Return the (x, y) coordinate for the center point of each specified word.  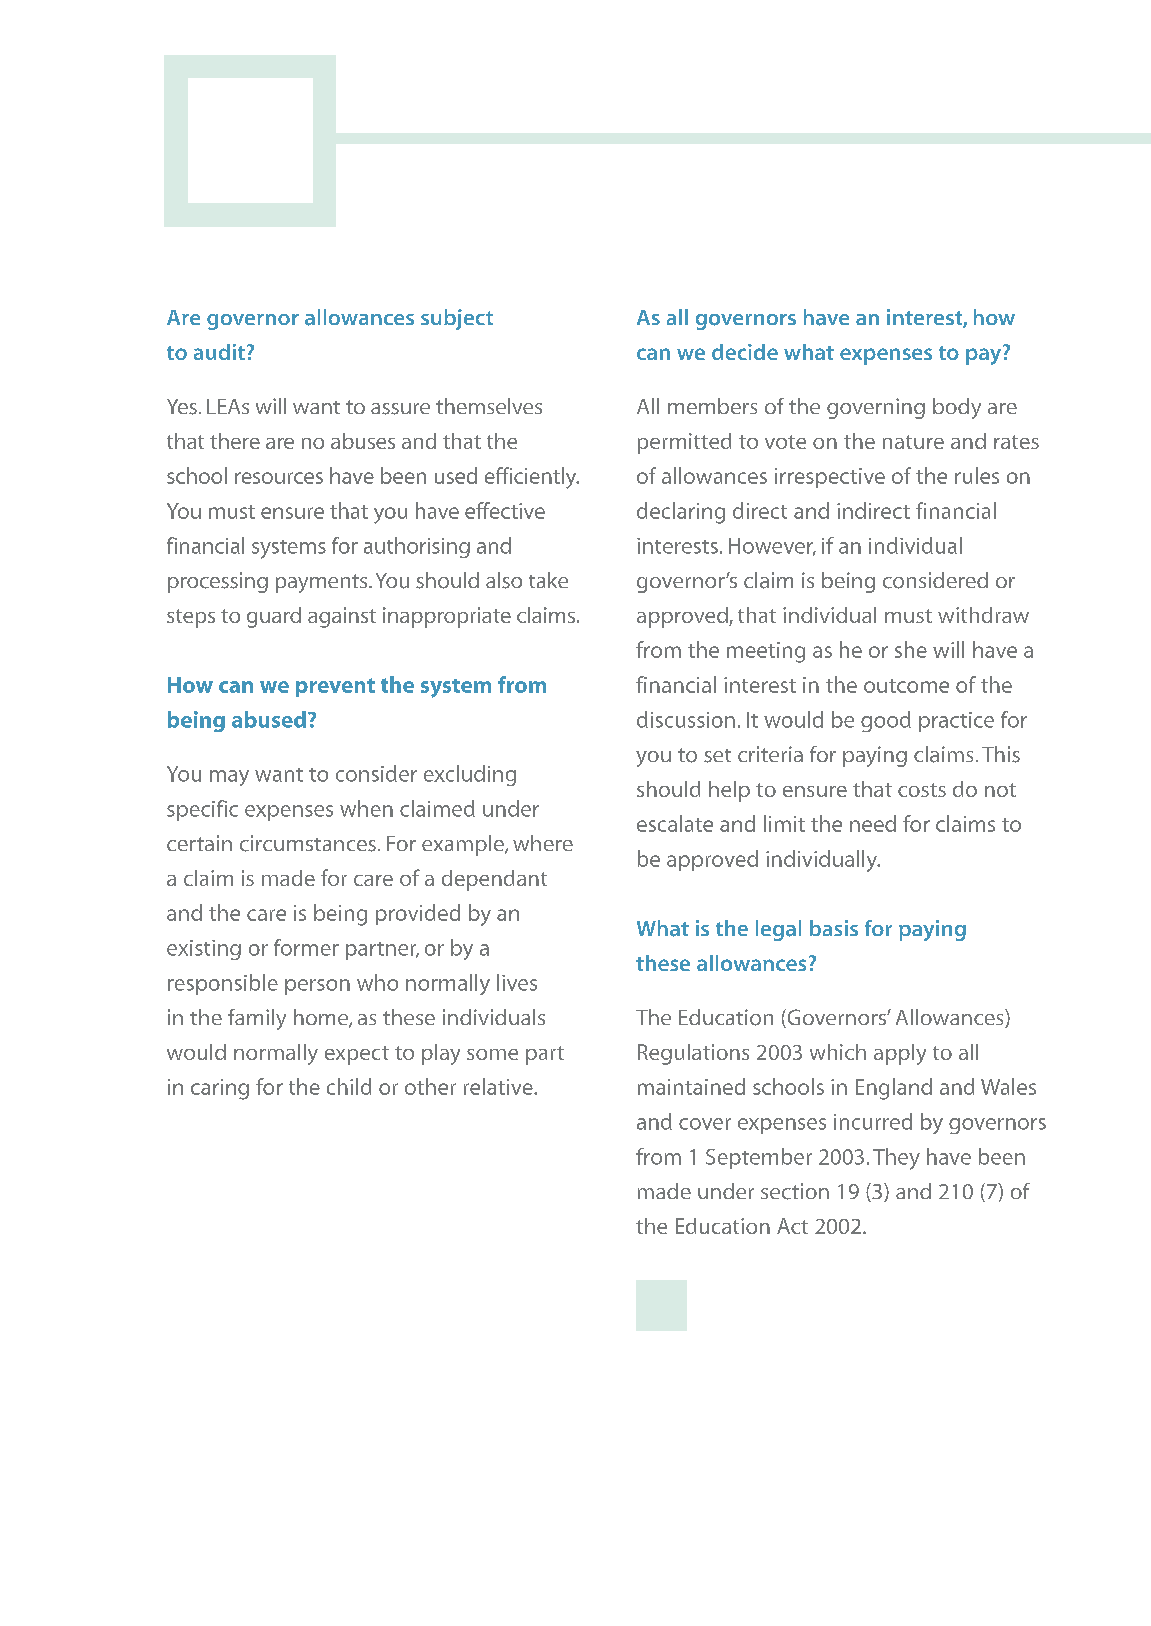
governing (876, 408)
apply (900, 1054)
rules (977, 475)
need (873, 823)
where (543, 843)
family (257, 1019)
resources (279, 478)
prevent (335, 687)
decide (745, 352)
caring (220, 1089)
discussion (686, 719)
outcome (906, 686)
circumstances (308, 843)
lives (517, 982)
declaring (681, 513)
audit (219, 352)
